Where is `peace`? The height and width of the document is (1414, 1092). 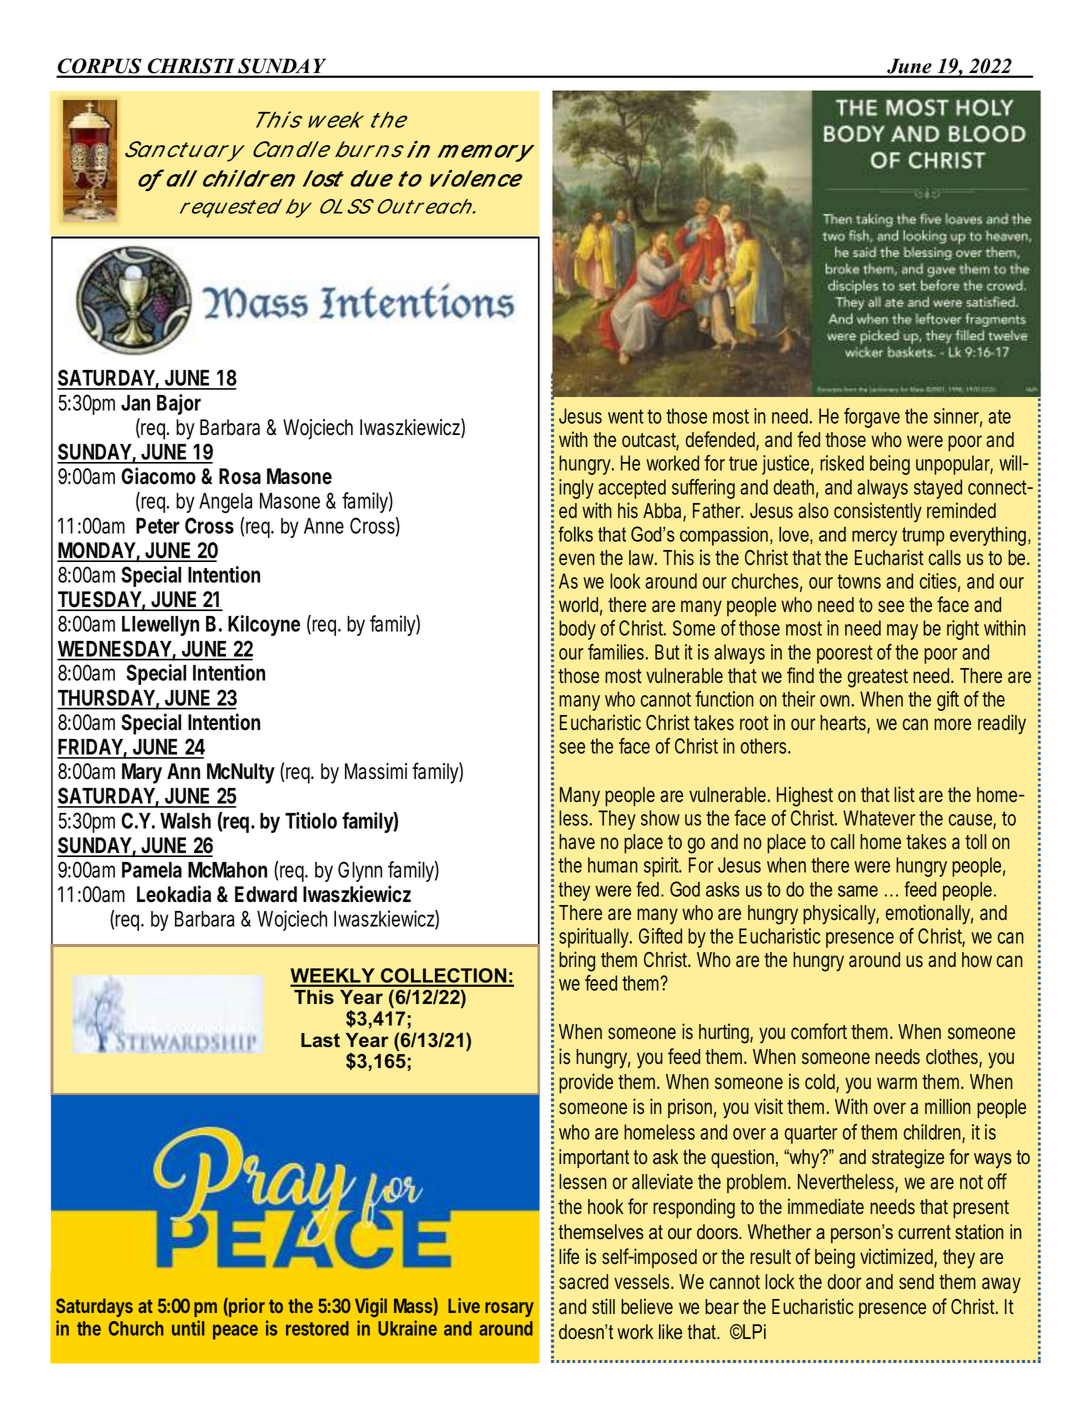
peace is located at coordinates (235, 1332).
